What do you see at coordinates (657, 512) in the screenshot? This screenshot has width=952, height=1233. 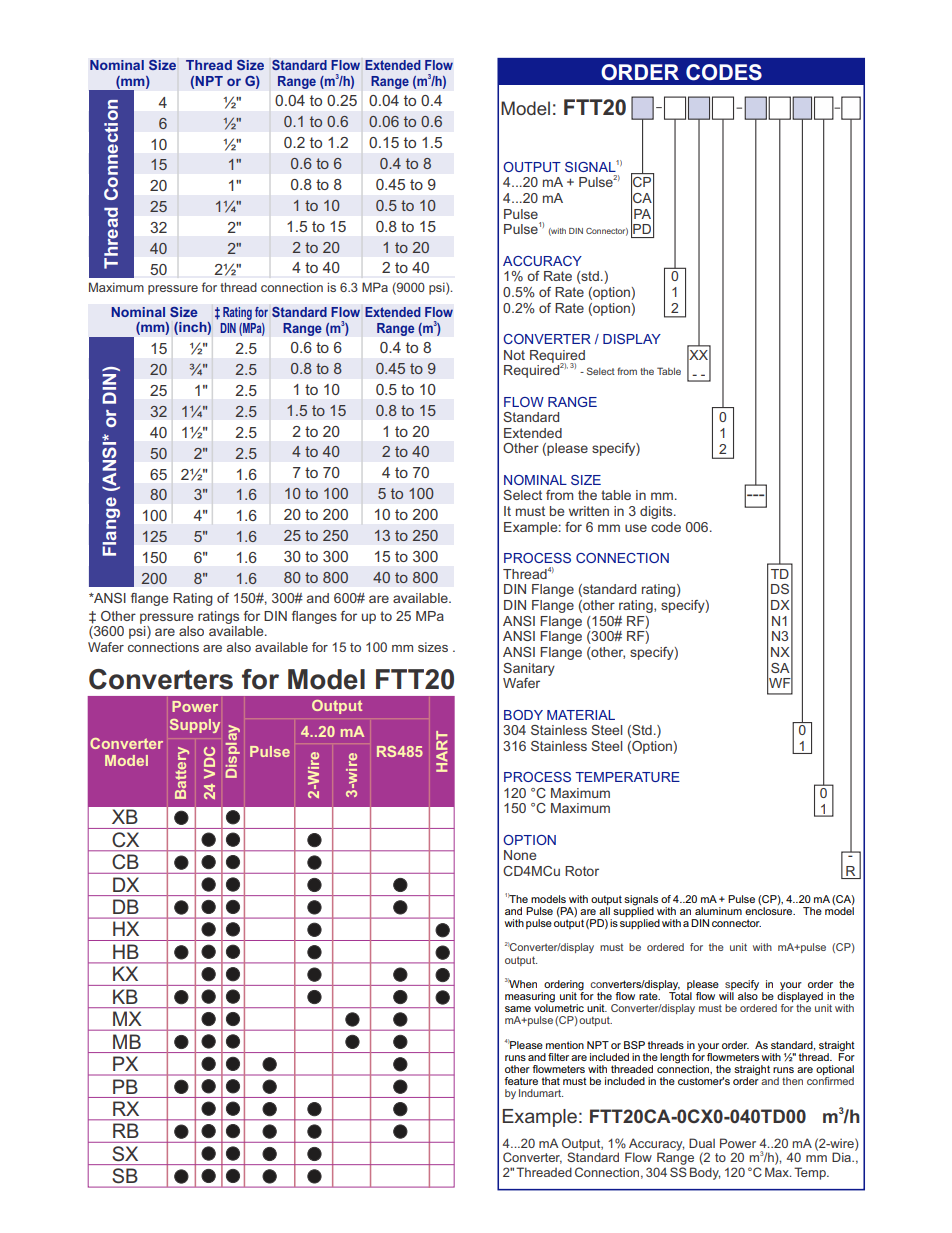 I see `digits` at bounding box center [657, 512].
